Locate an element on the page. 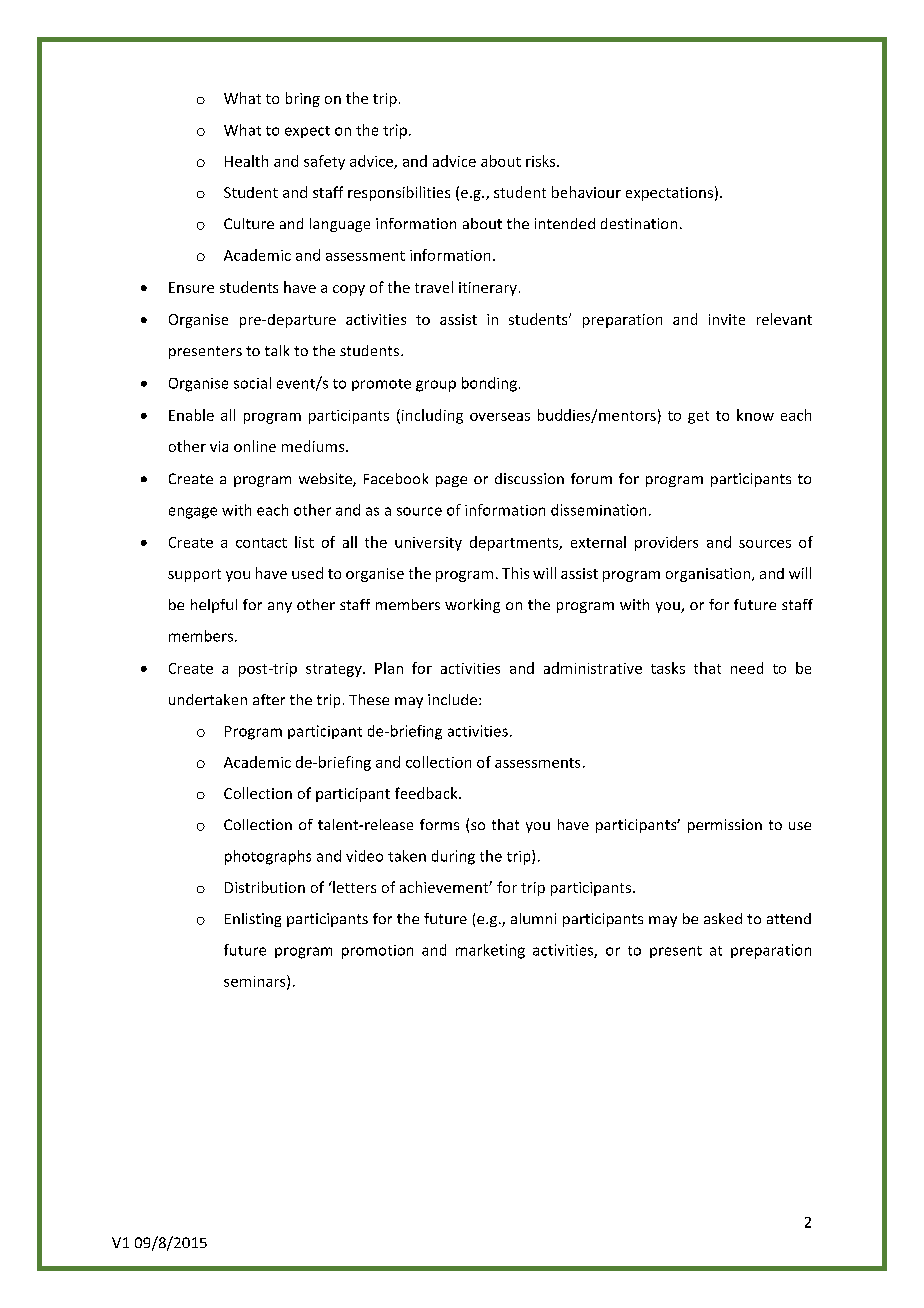  organisation is located at coordinates (709, 575).
